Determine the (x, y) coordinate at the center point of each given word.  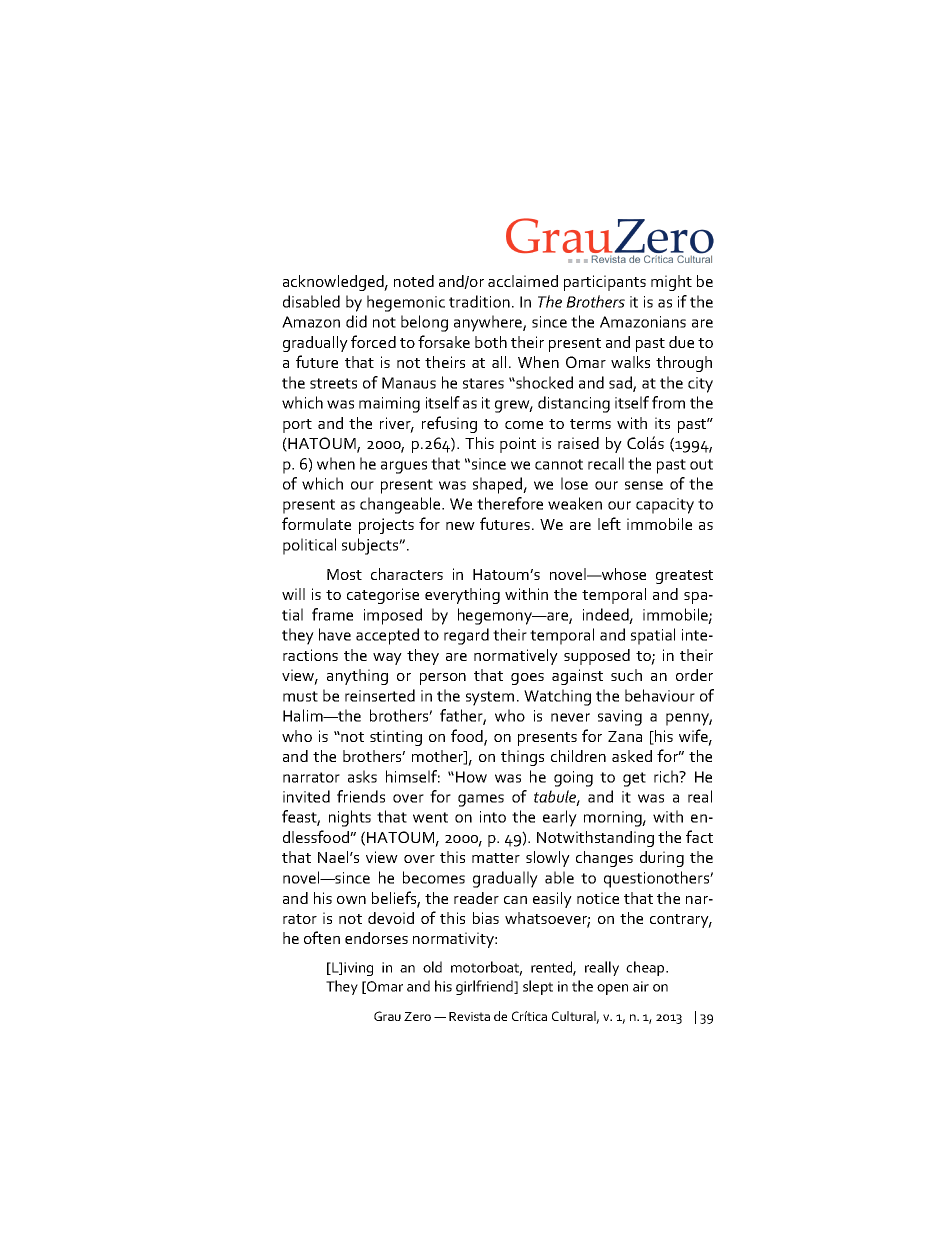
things (522, 758)
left (609, 523)
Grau (387, 1016)
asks (362, 776)
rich (667, 776)
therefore (510, 503)
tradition (479, 301)
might (671, 283)
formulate (316, 523)
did (356, 321)
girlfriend (486, 987)
